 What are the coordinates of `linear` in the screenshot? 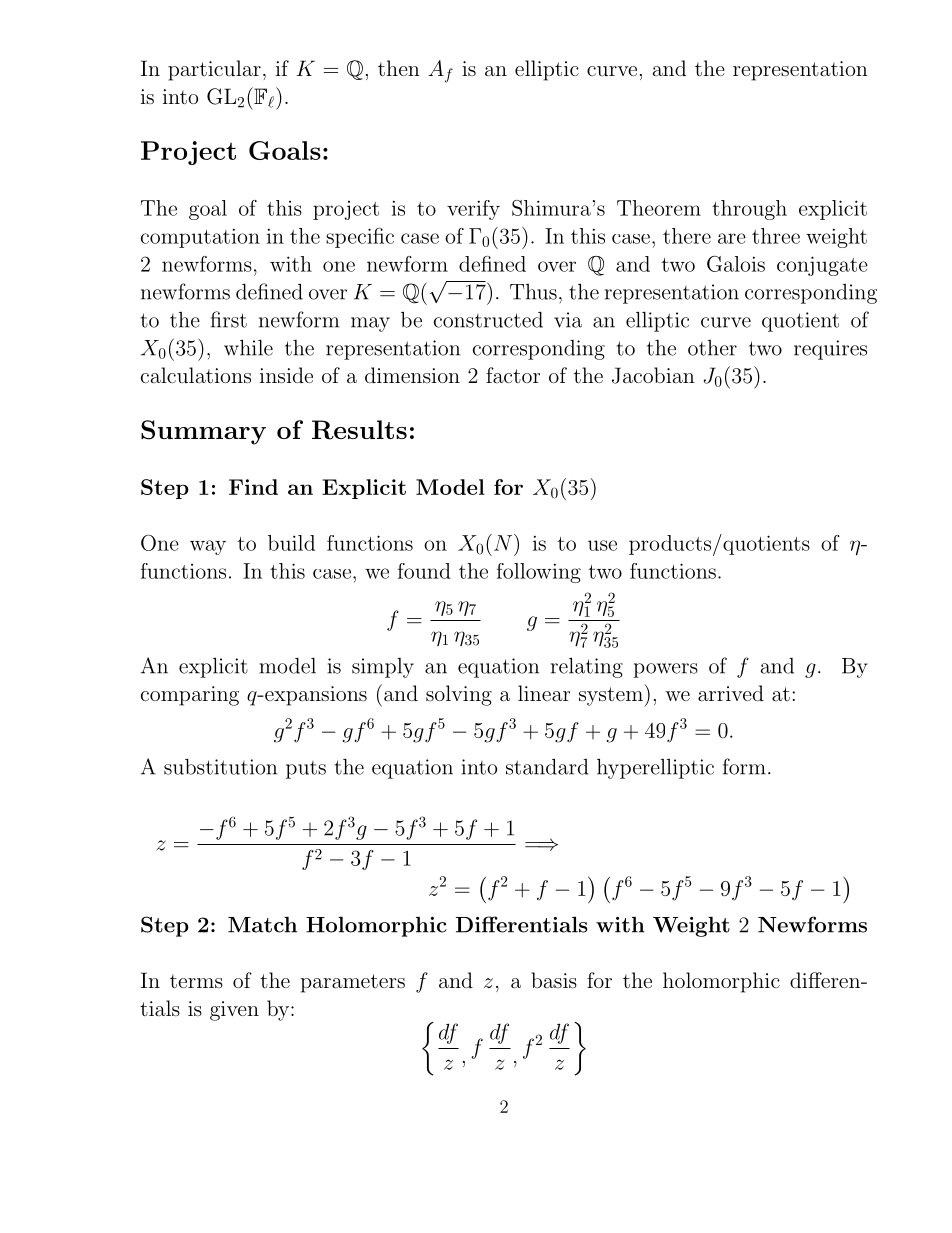 It's located at (544, 693).
